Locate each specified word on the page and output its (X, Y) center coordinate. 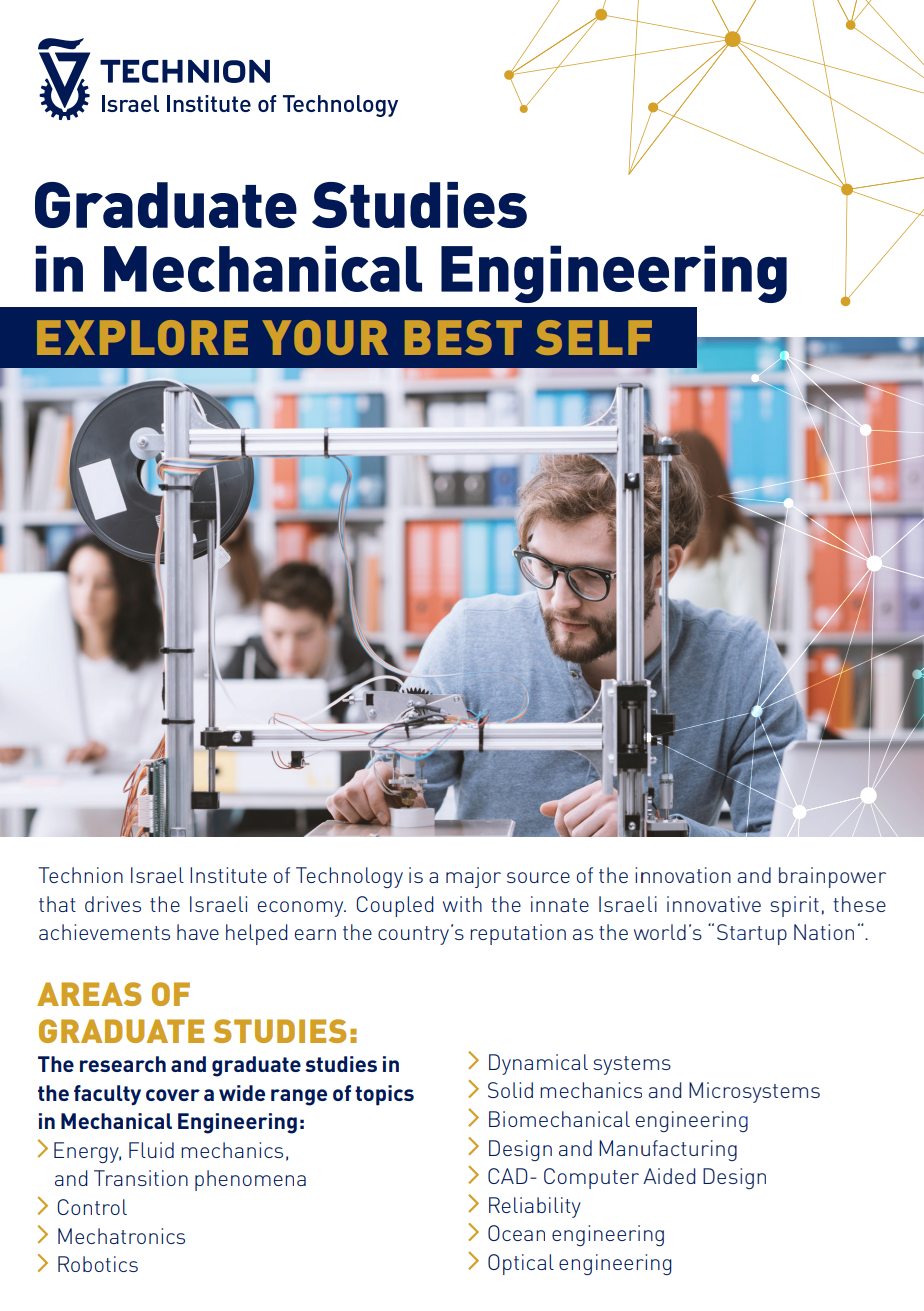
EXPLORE (142, 337)
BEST (463, 337)
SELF (594, 337)
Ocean (516, 1233)
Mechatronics (121, 1236)
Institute (228, 875)
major (473, 877)
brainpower (832, 877)
